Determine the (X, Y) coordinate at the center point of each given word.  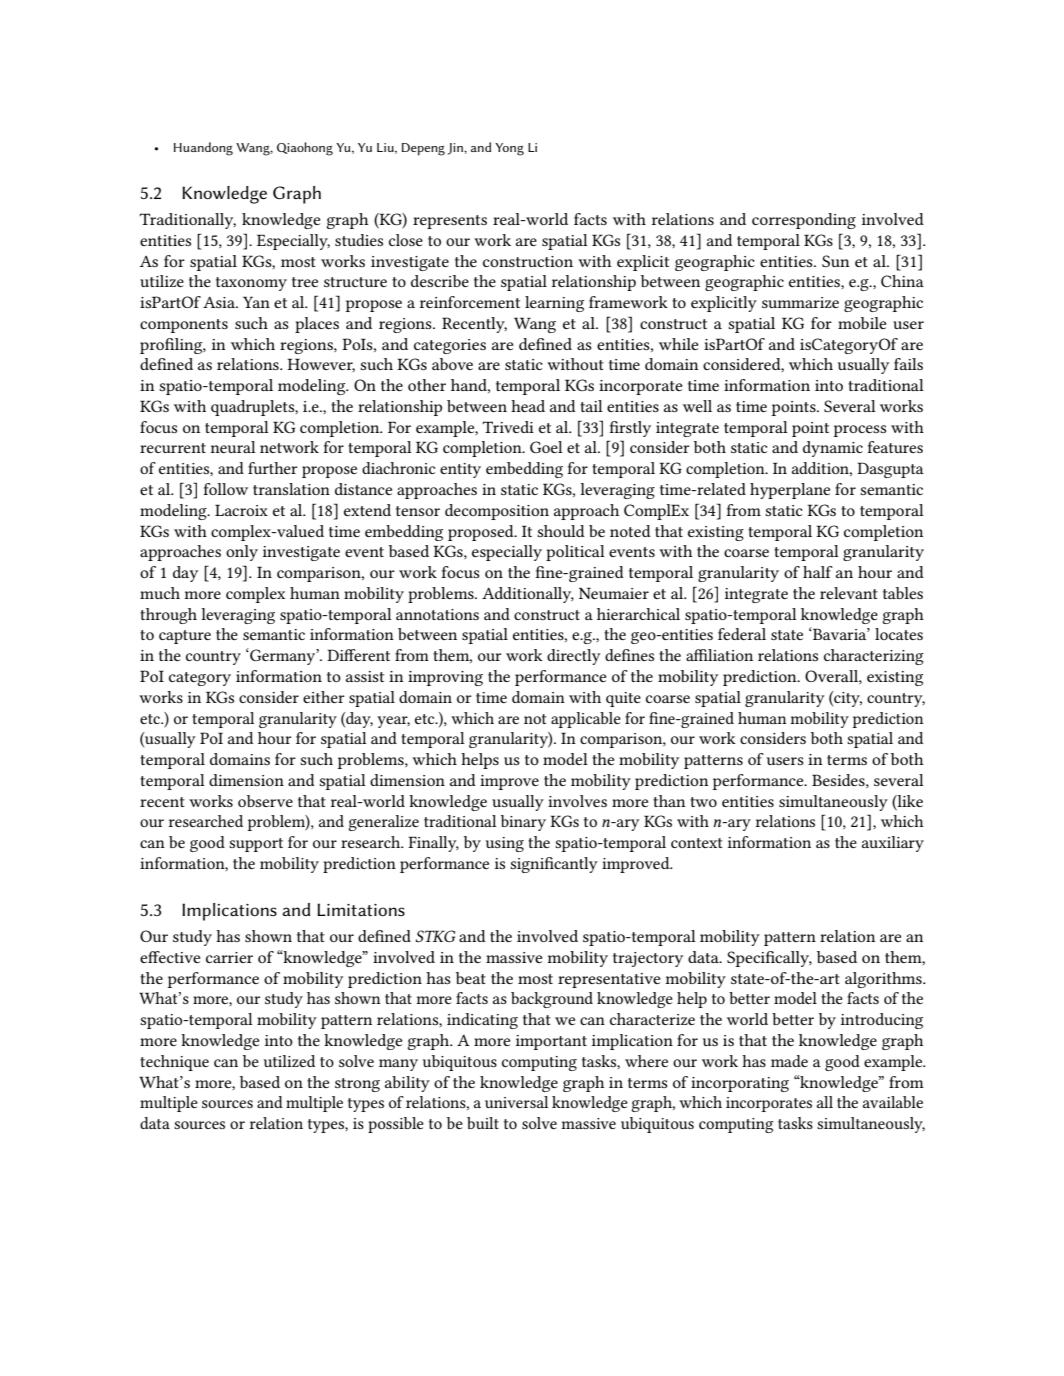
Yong (509, 149)
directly (574, 657)
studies (359, 240)
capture (185, 637)
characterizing (874, 657)
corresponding (804, 221)
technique (174, 1063)
